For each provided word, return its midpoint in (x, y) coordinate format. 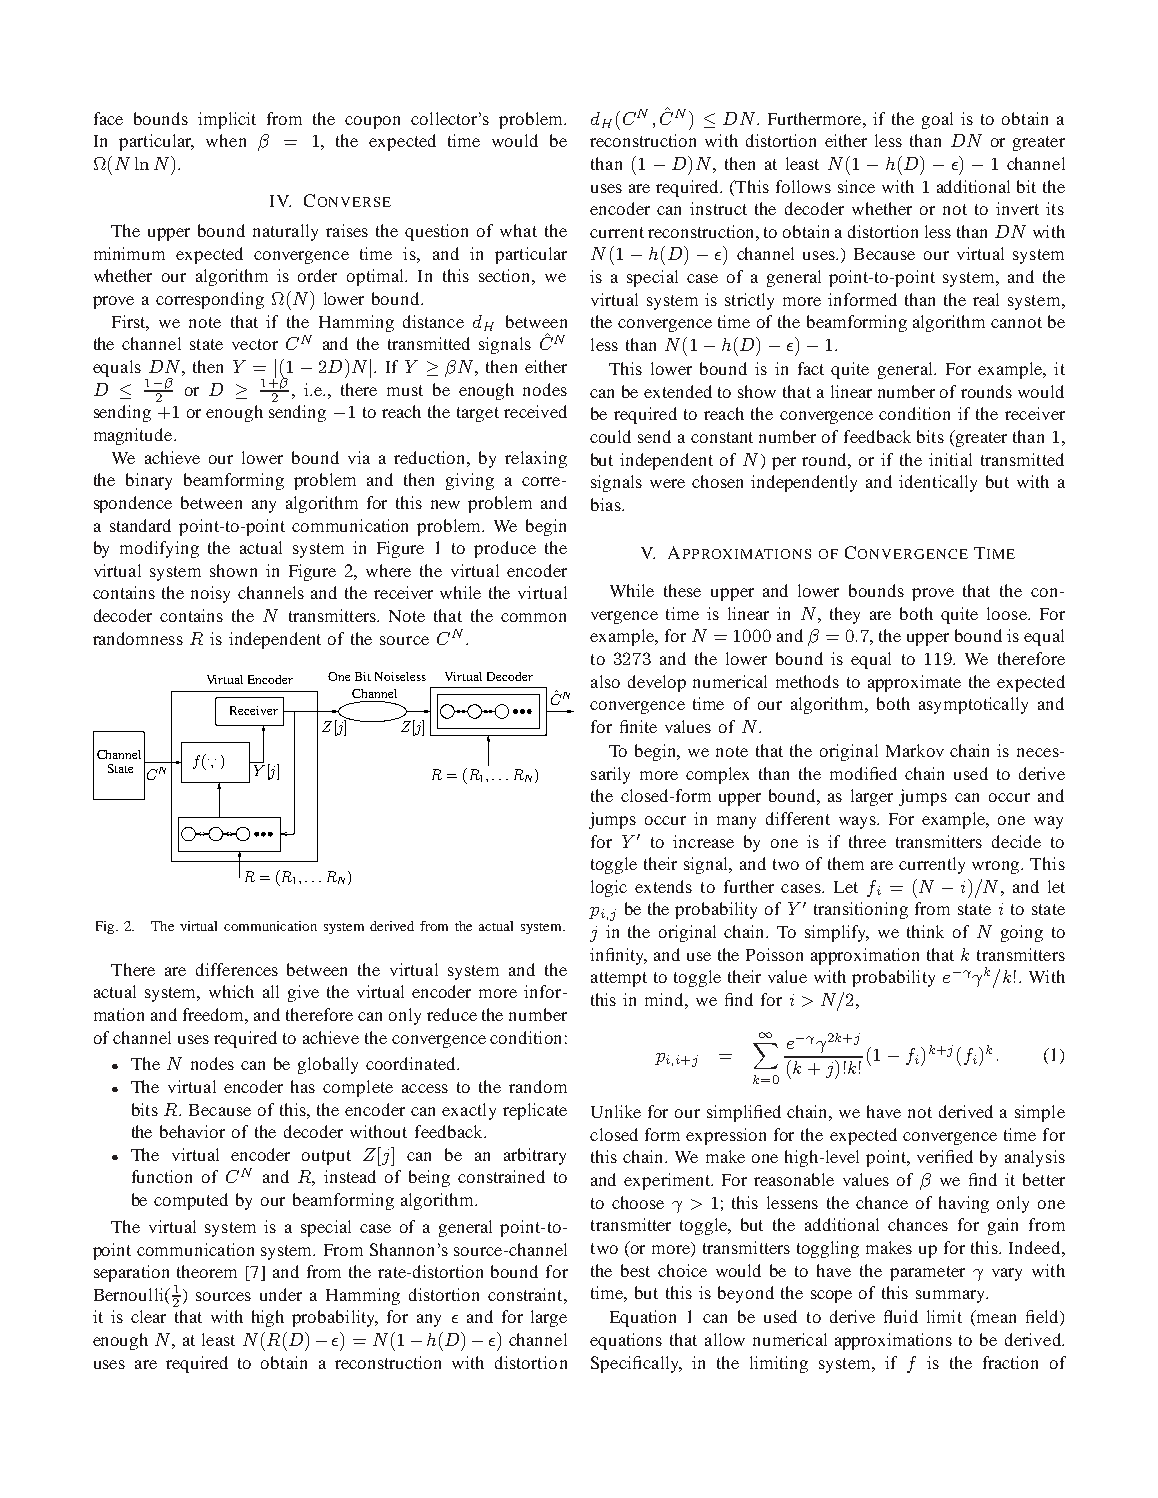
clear (148, 1316)
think (925, 931)
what (518, 230)
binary (149, 481)
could (610, 436)
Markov (915, 750)
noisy (210, 594)
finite (638, 726)
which (231, 991)
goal (937, 120)
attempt (619, 979)
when (226, 140)
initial (950, 459)
